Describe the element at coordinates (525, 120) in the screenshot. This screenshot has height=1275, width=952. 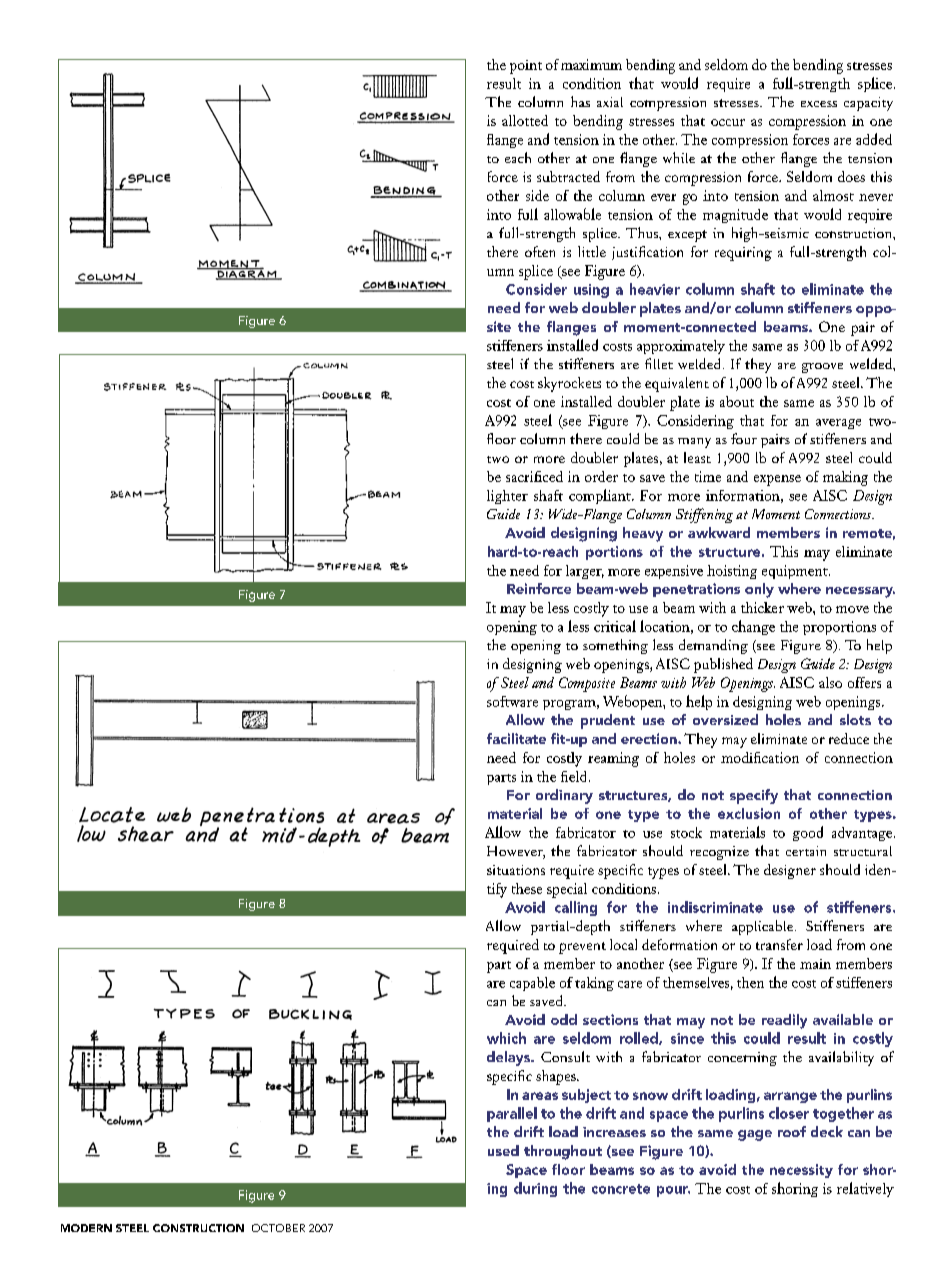
I see `allotted` at that location.
